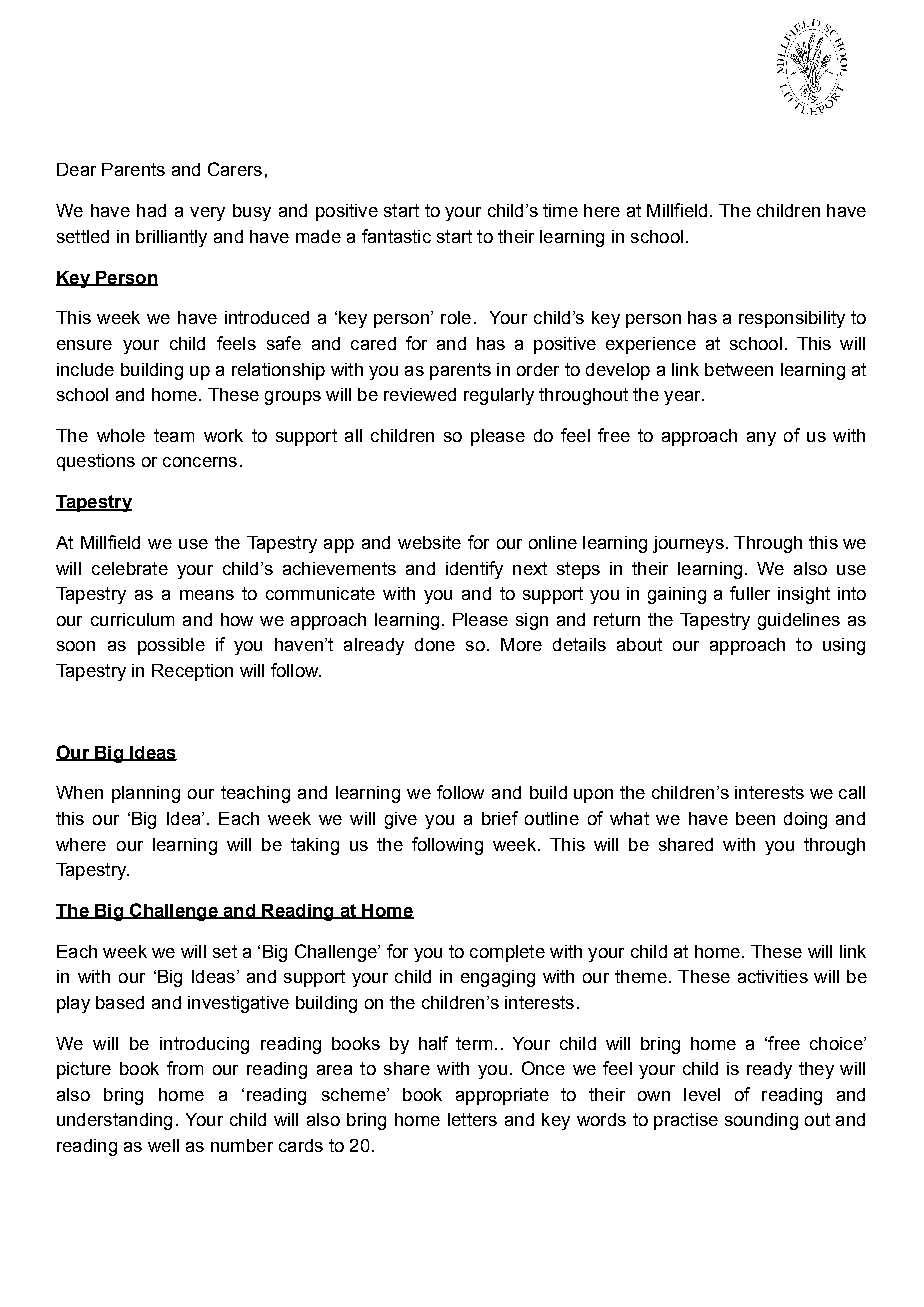 Image resolution: width=924 pixels, height=1307 pixels. I want to click on well, so click(163, 1145).
